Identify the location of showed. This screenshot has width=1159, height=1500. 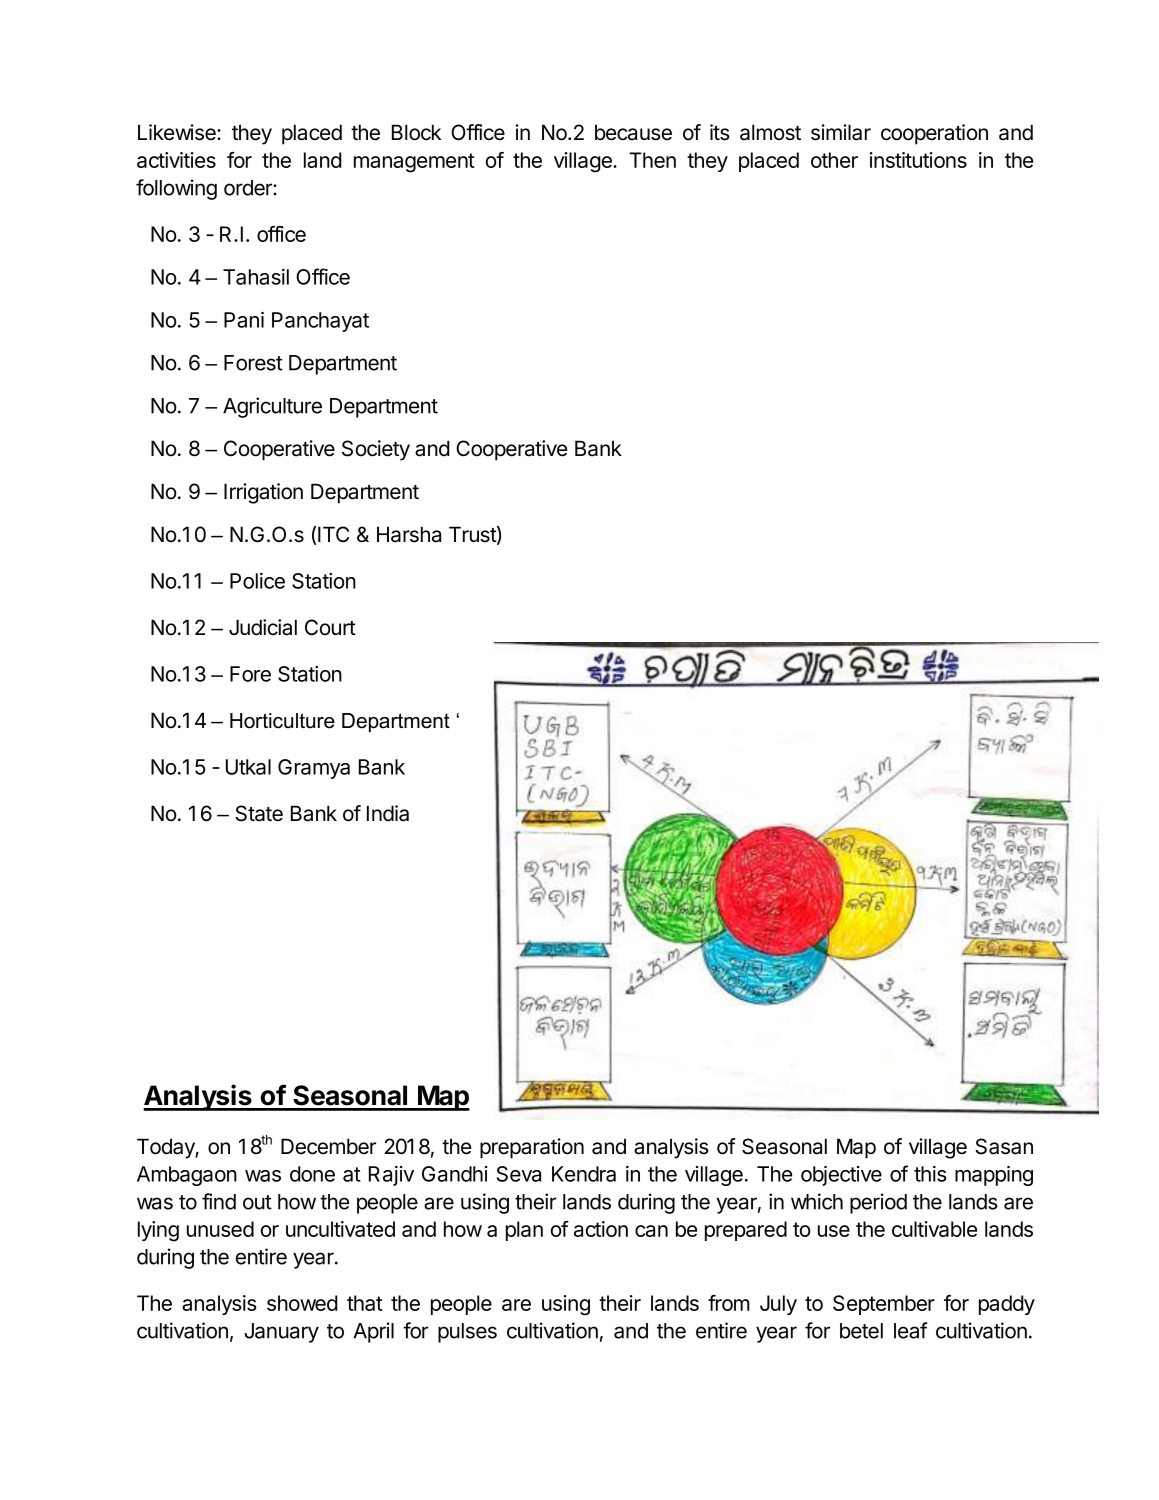
(302, 1303).
